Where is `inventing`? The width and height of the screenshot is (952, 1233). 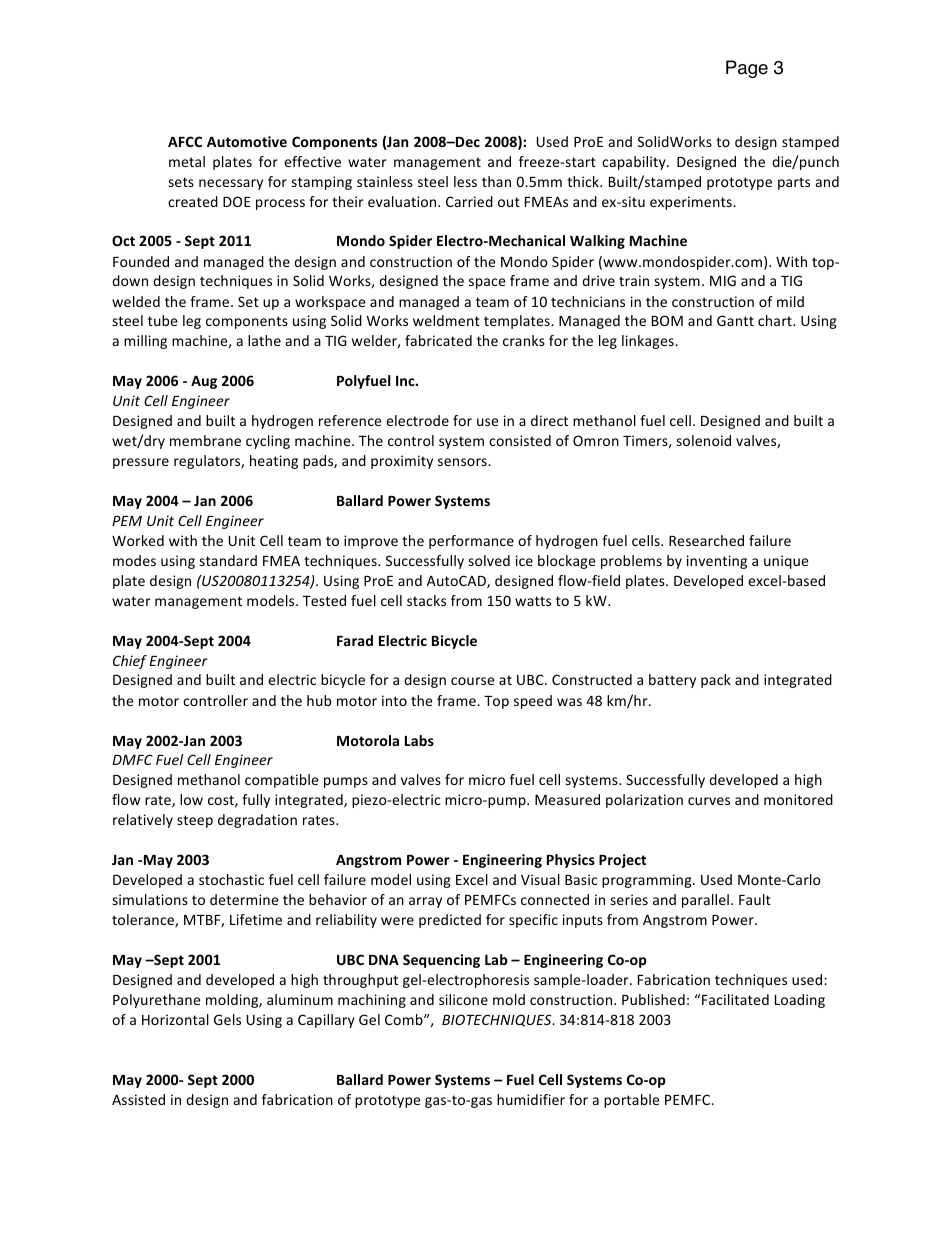
inventing is located at coordinates (717, 562).
